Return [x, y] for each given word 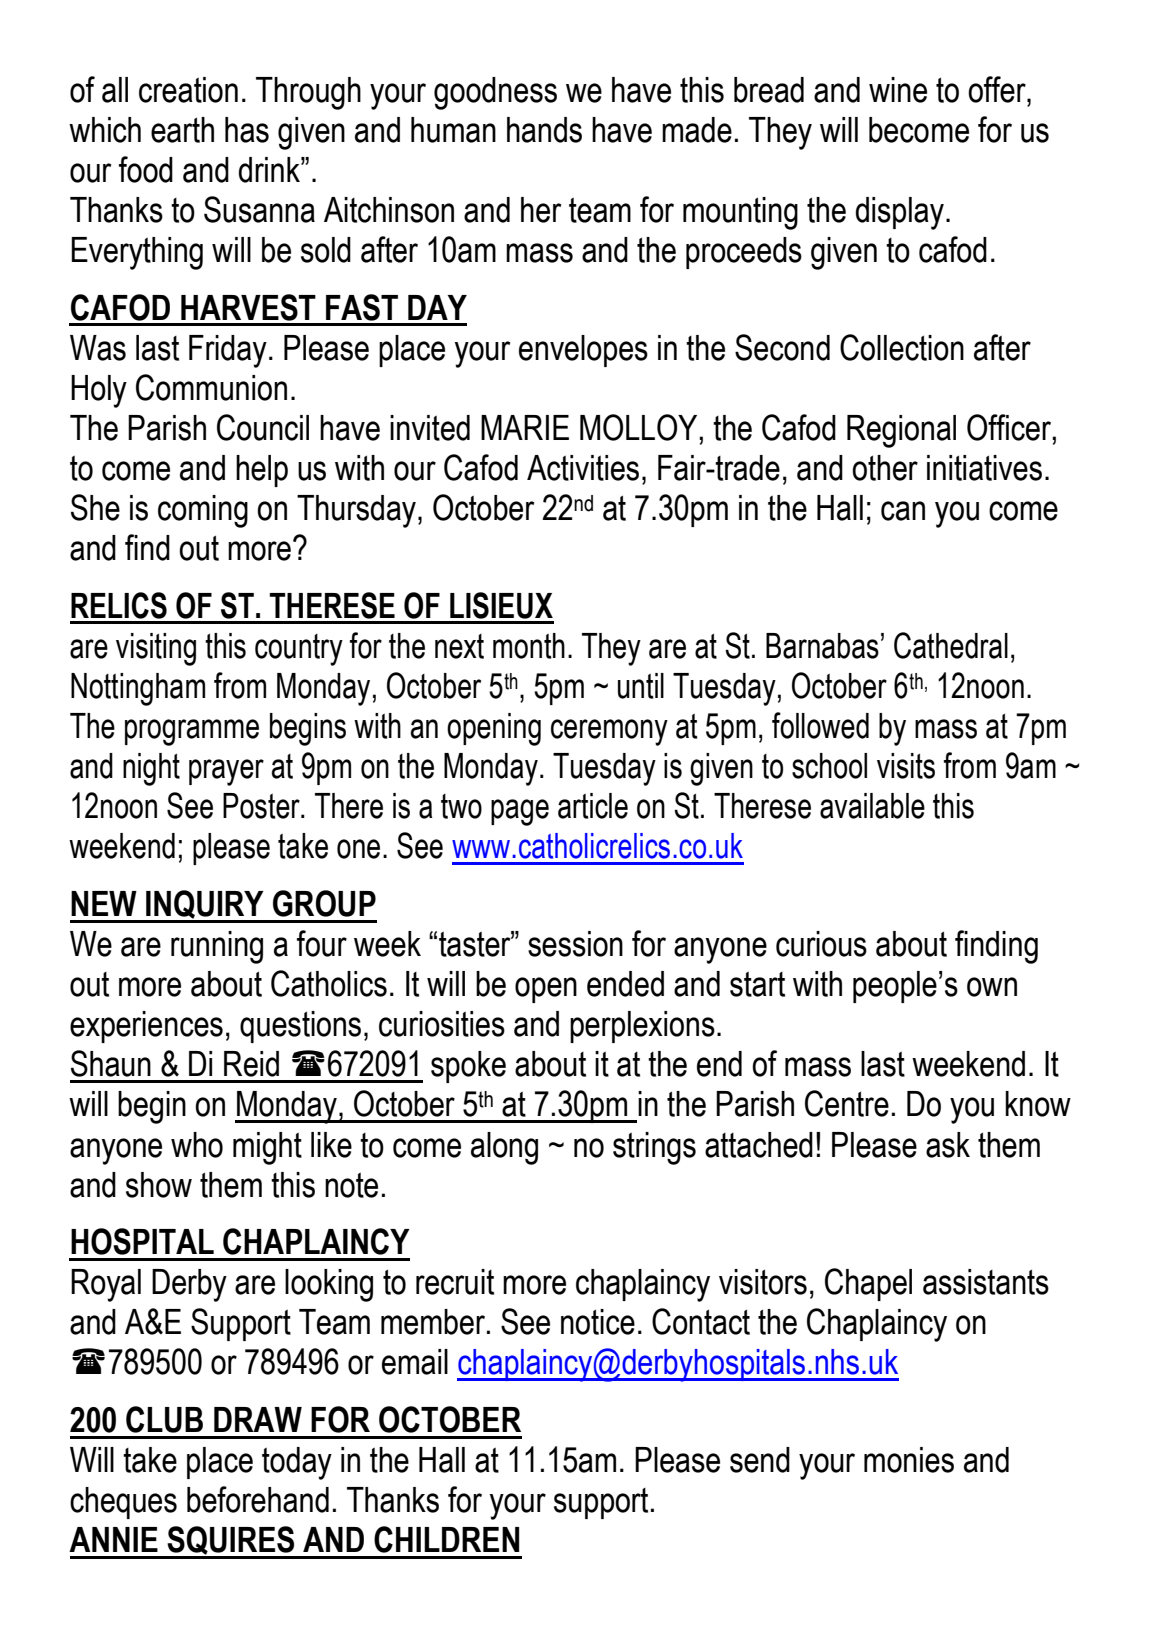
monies [909, 1460]
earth [182, 130]
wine [898, 90]
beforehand [258, 1499]
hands [544, 130]
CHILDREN [446, 1539]
